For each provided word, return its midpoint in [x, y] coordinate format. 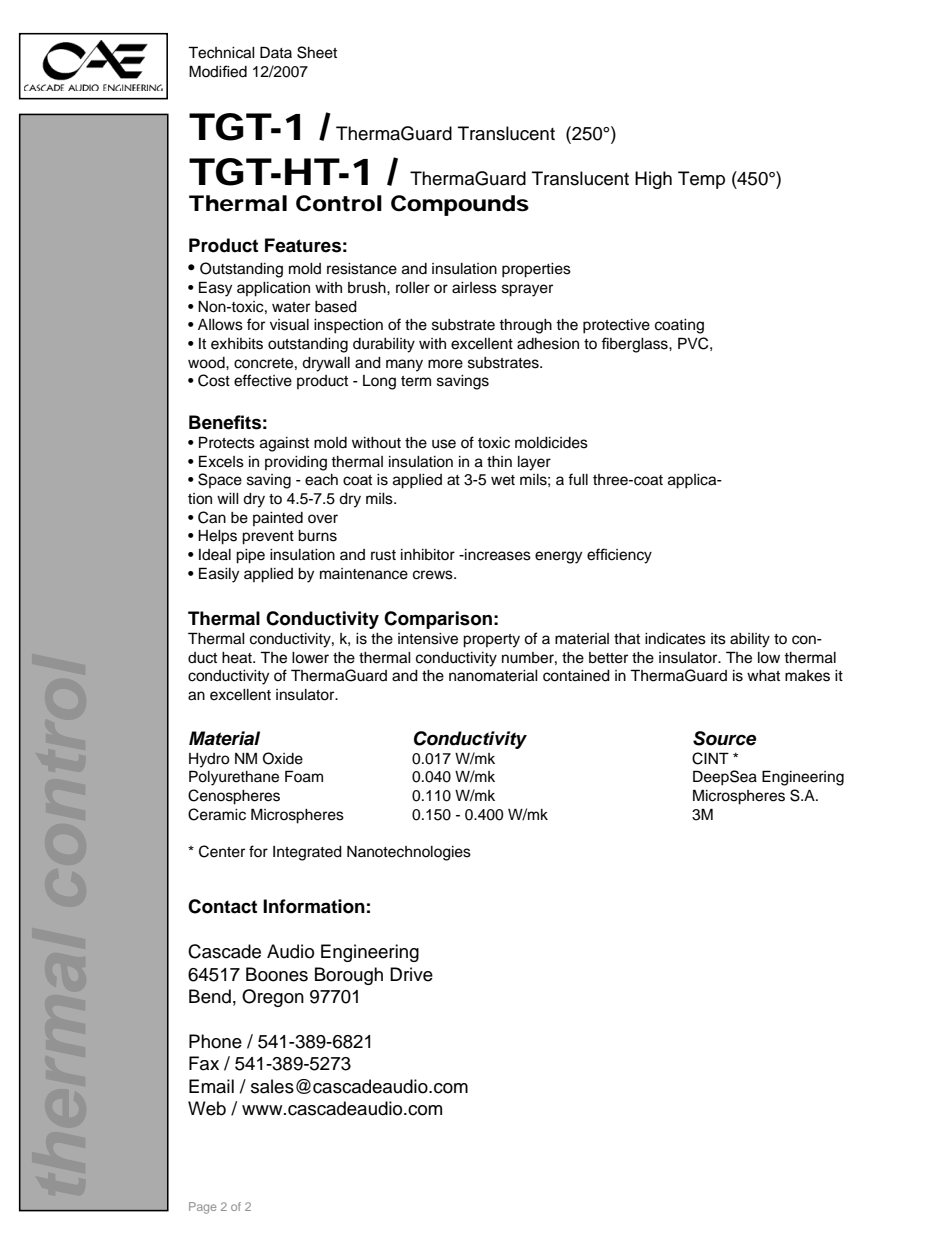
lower [310, 658]
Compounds [460, 205]
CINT [710, 758]
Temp [701, 180]
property [491, 641]
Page [202, 1208]
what [763, 676]
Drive [411, 974]
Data [276, 52]
